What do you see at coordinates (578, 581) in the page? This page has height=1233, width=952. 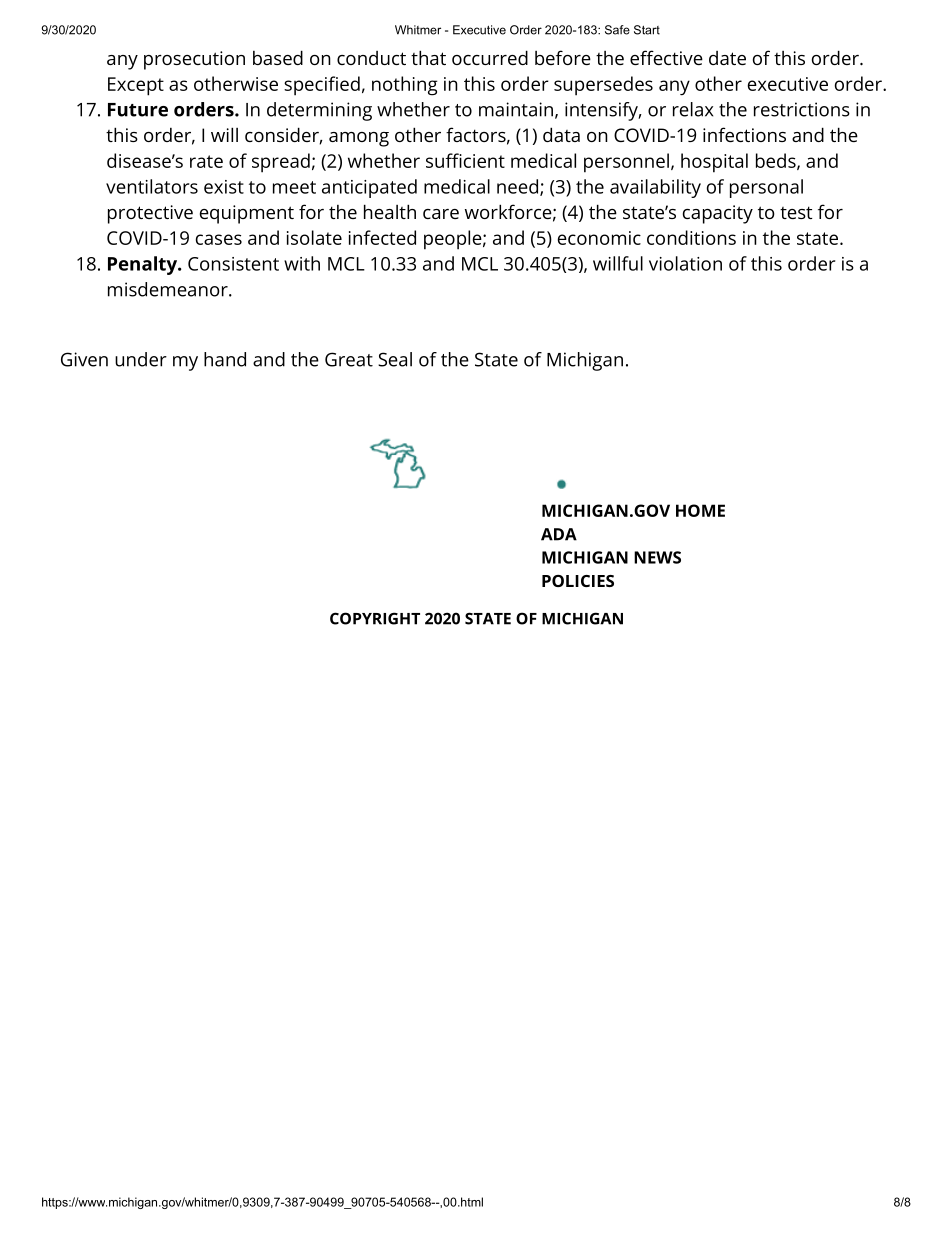 I see `POLICIES` at bounding box center [578, 581].
